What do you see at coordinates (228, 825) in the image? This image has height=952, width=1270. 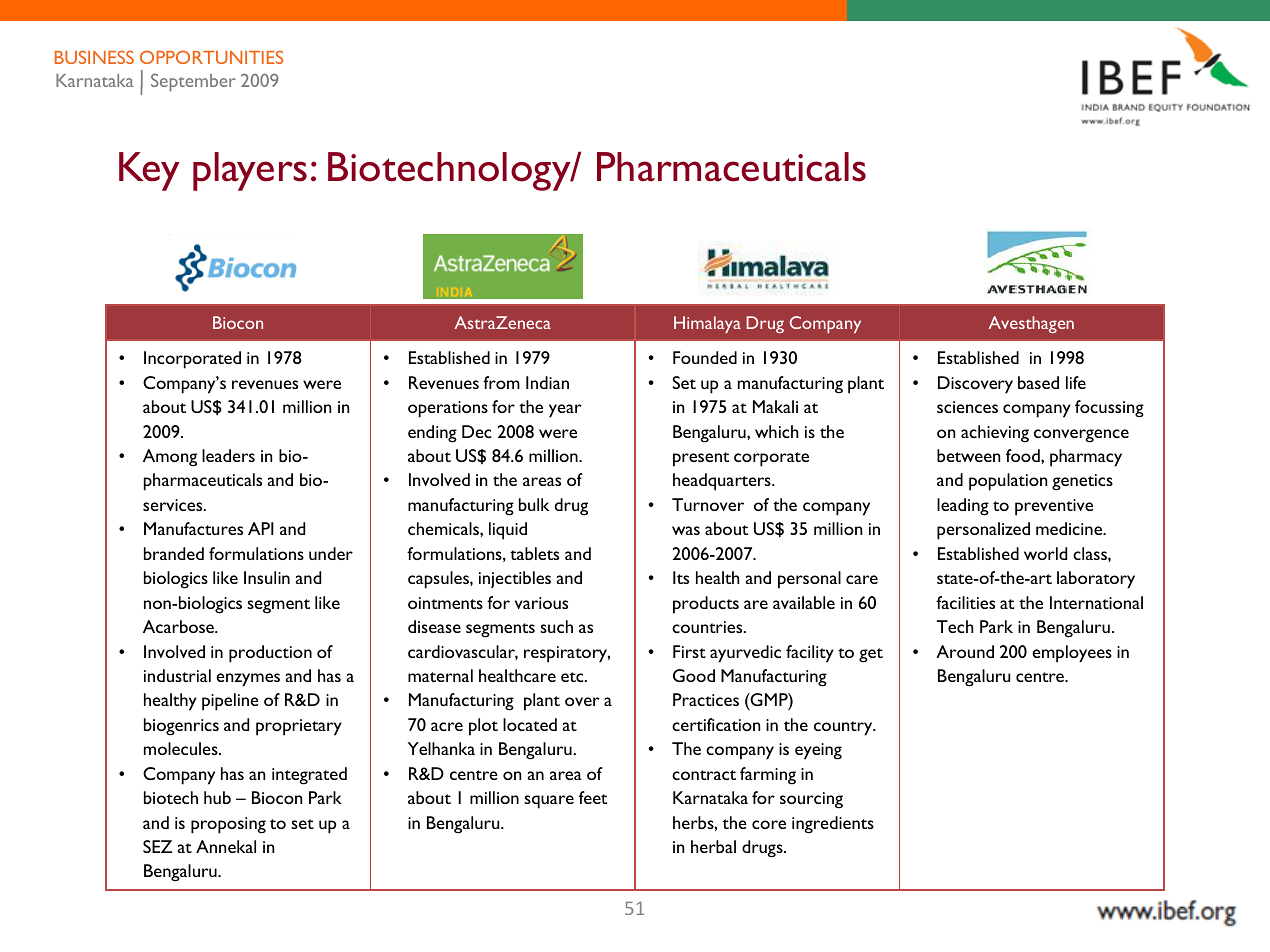 I see `proposing` at bounding box center [228, 825].
